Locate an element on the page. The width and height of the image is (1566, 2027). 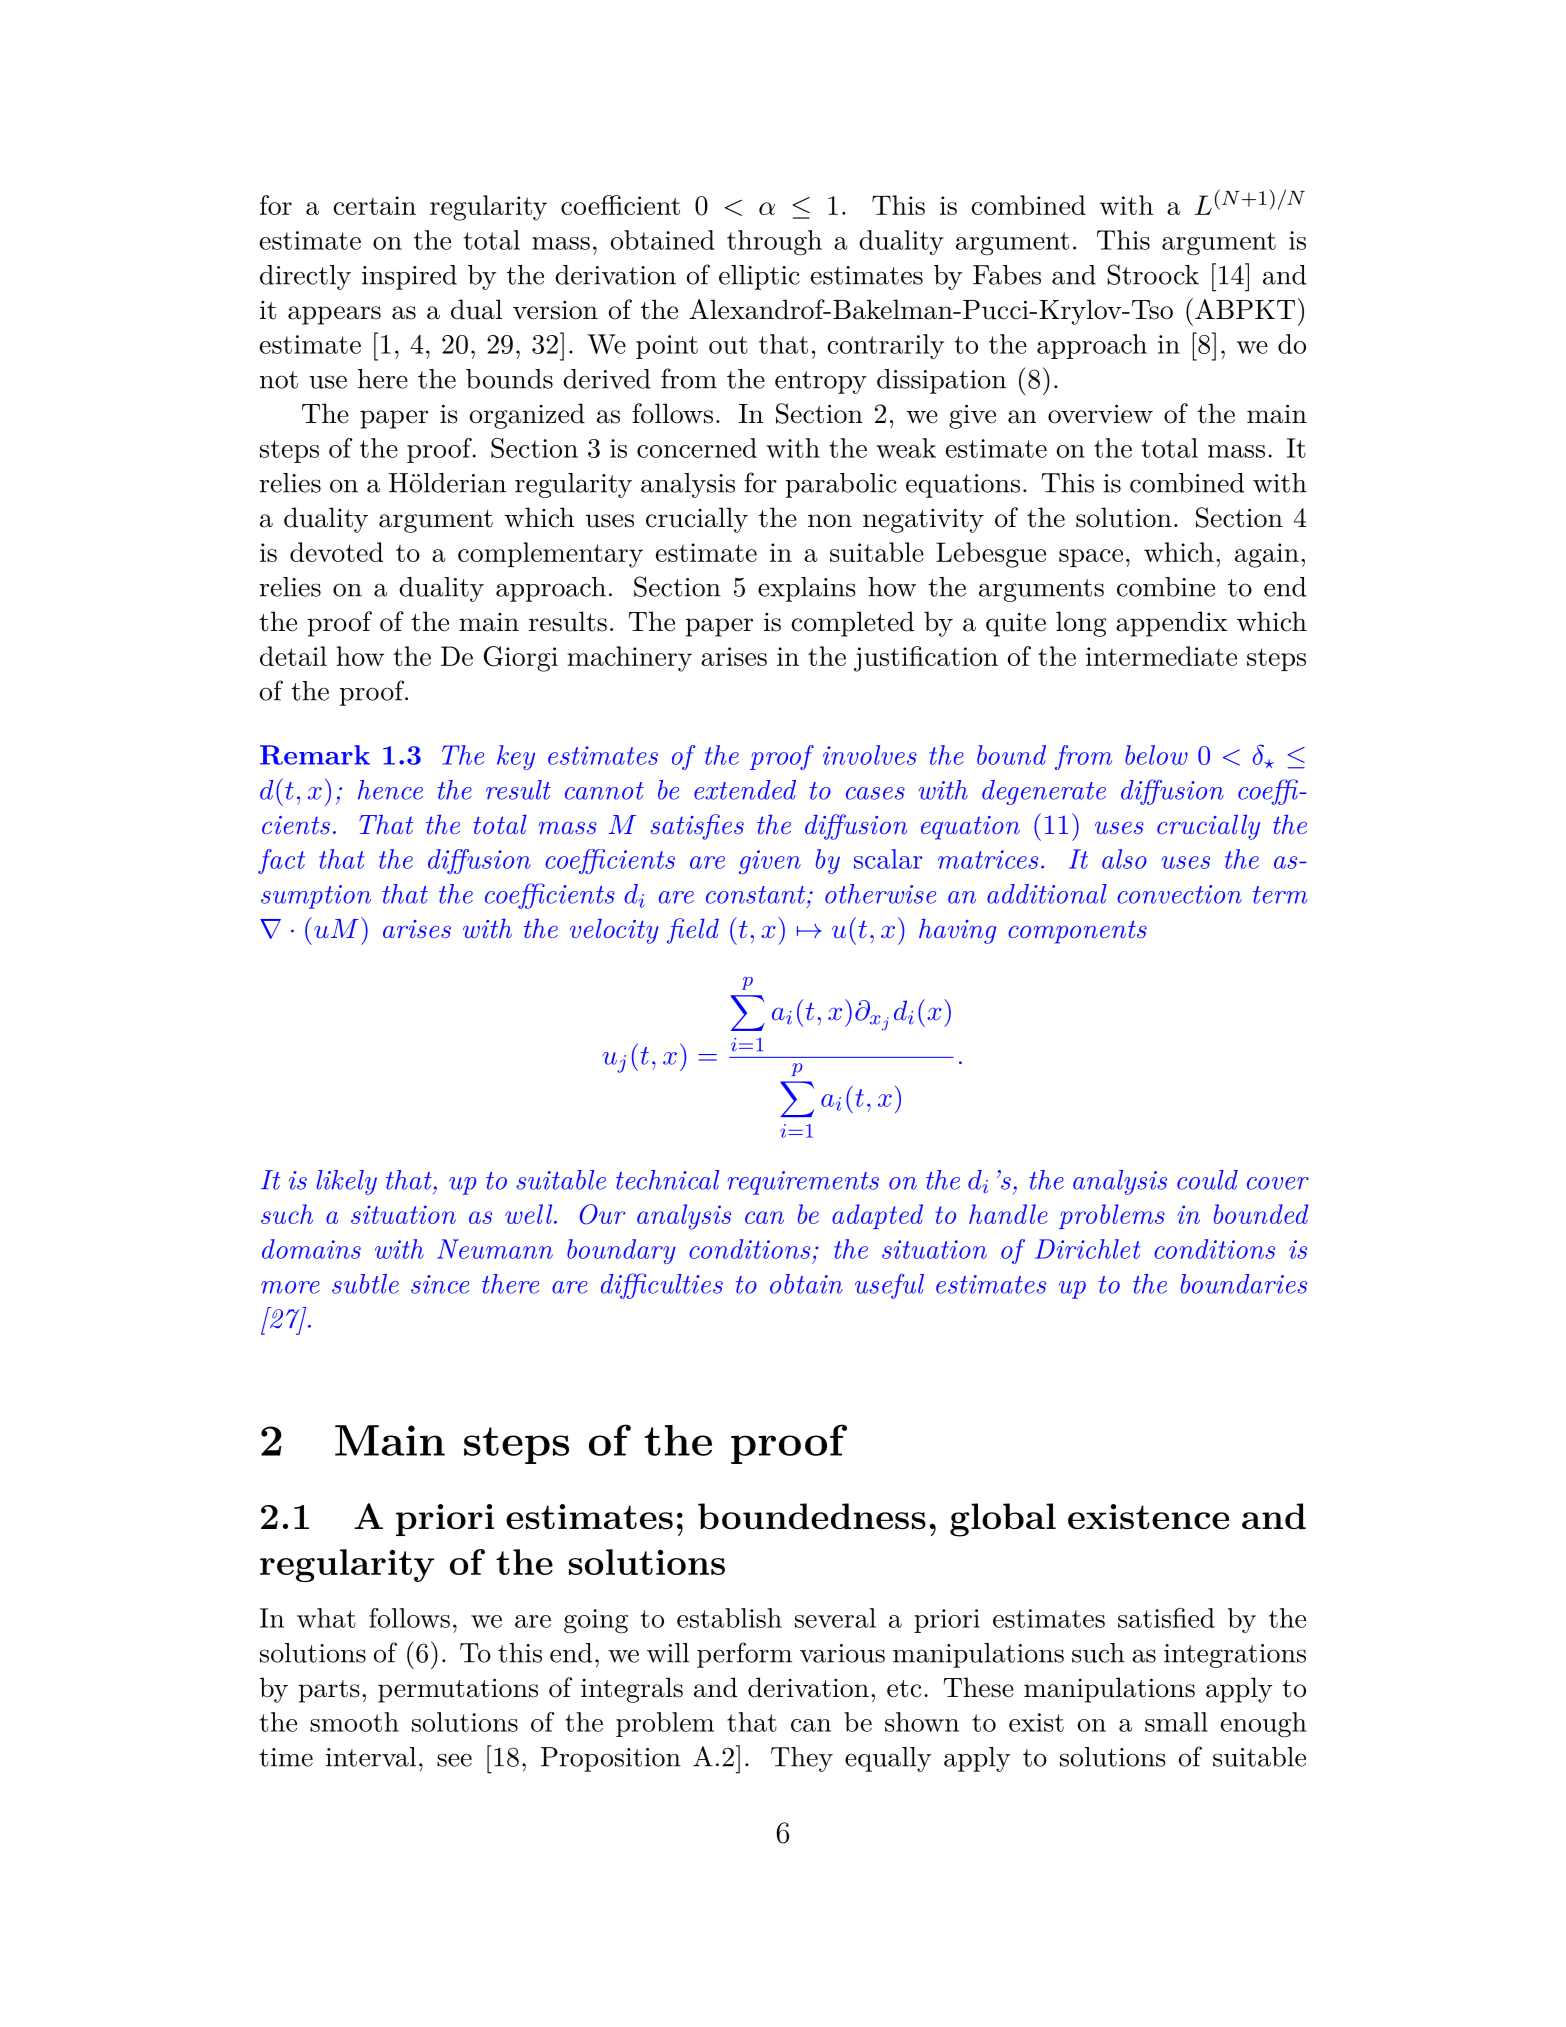
overview is located at coordinates (1100, 414).
